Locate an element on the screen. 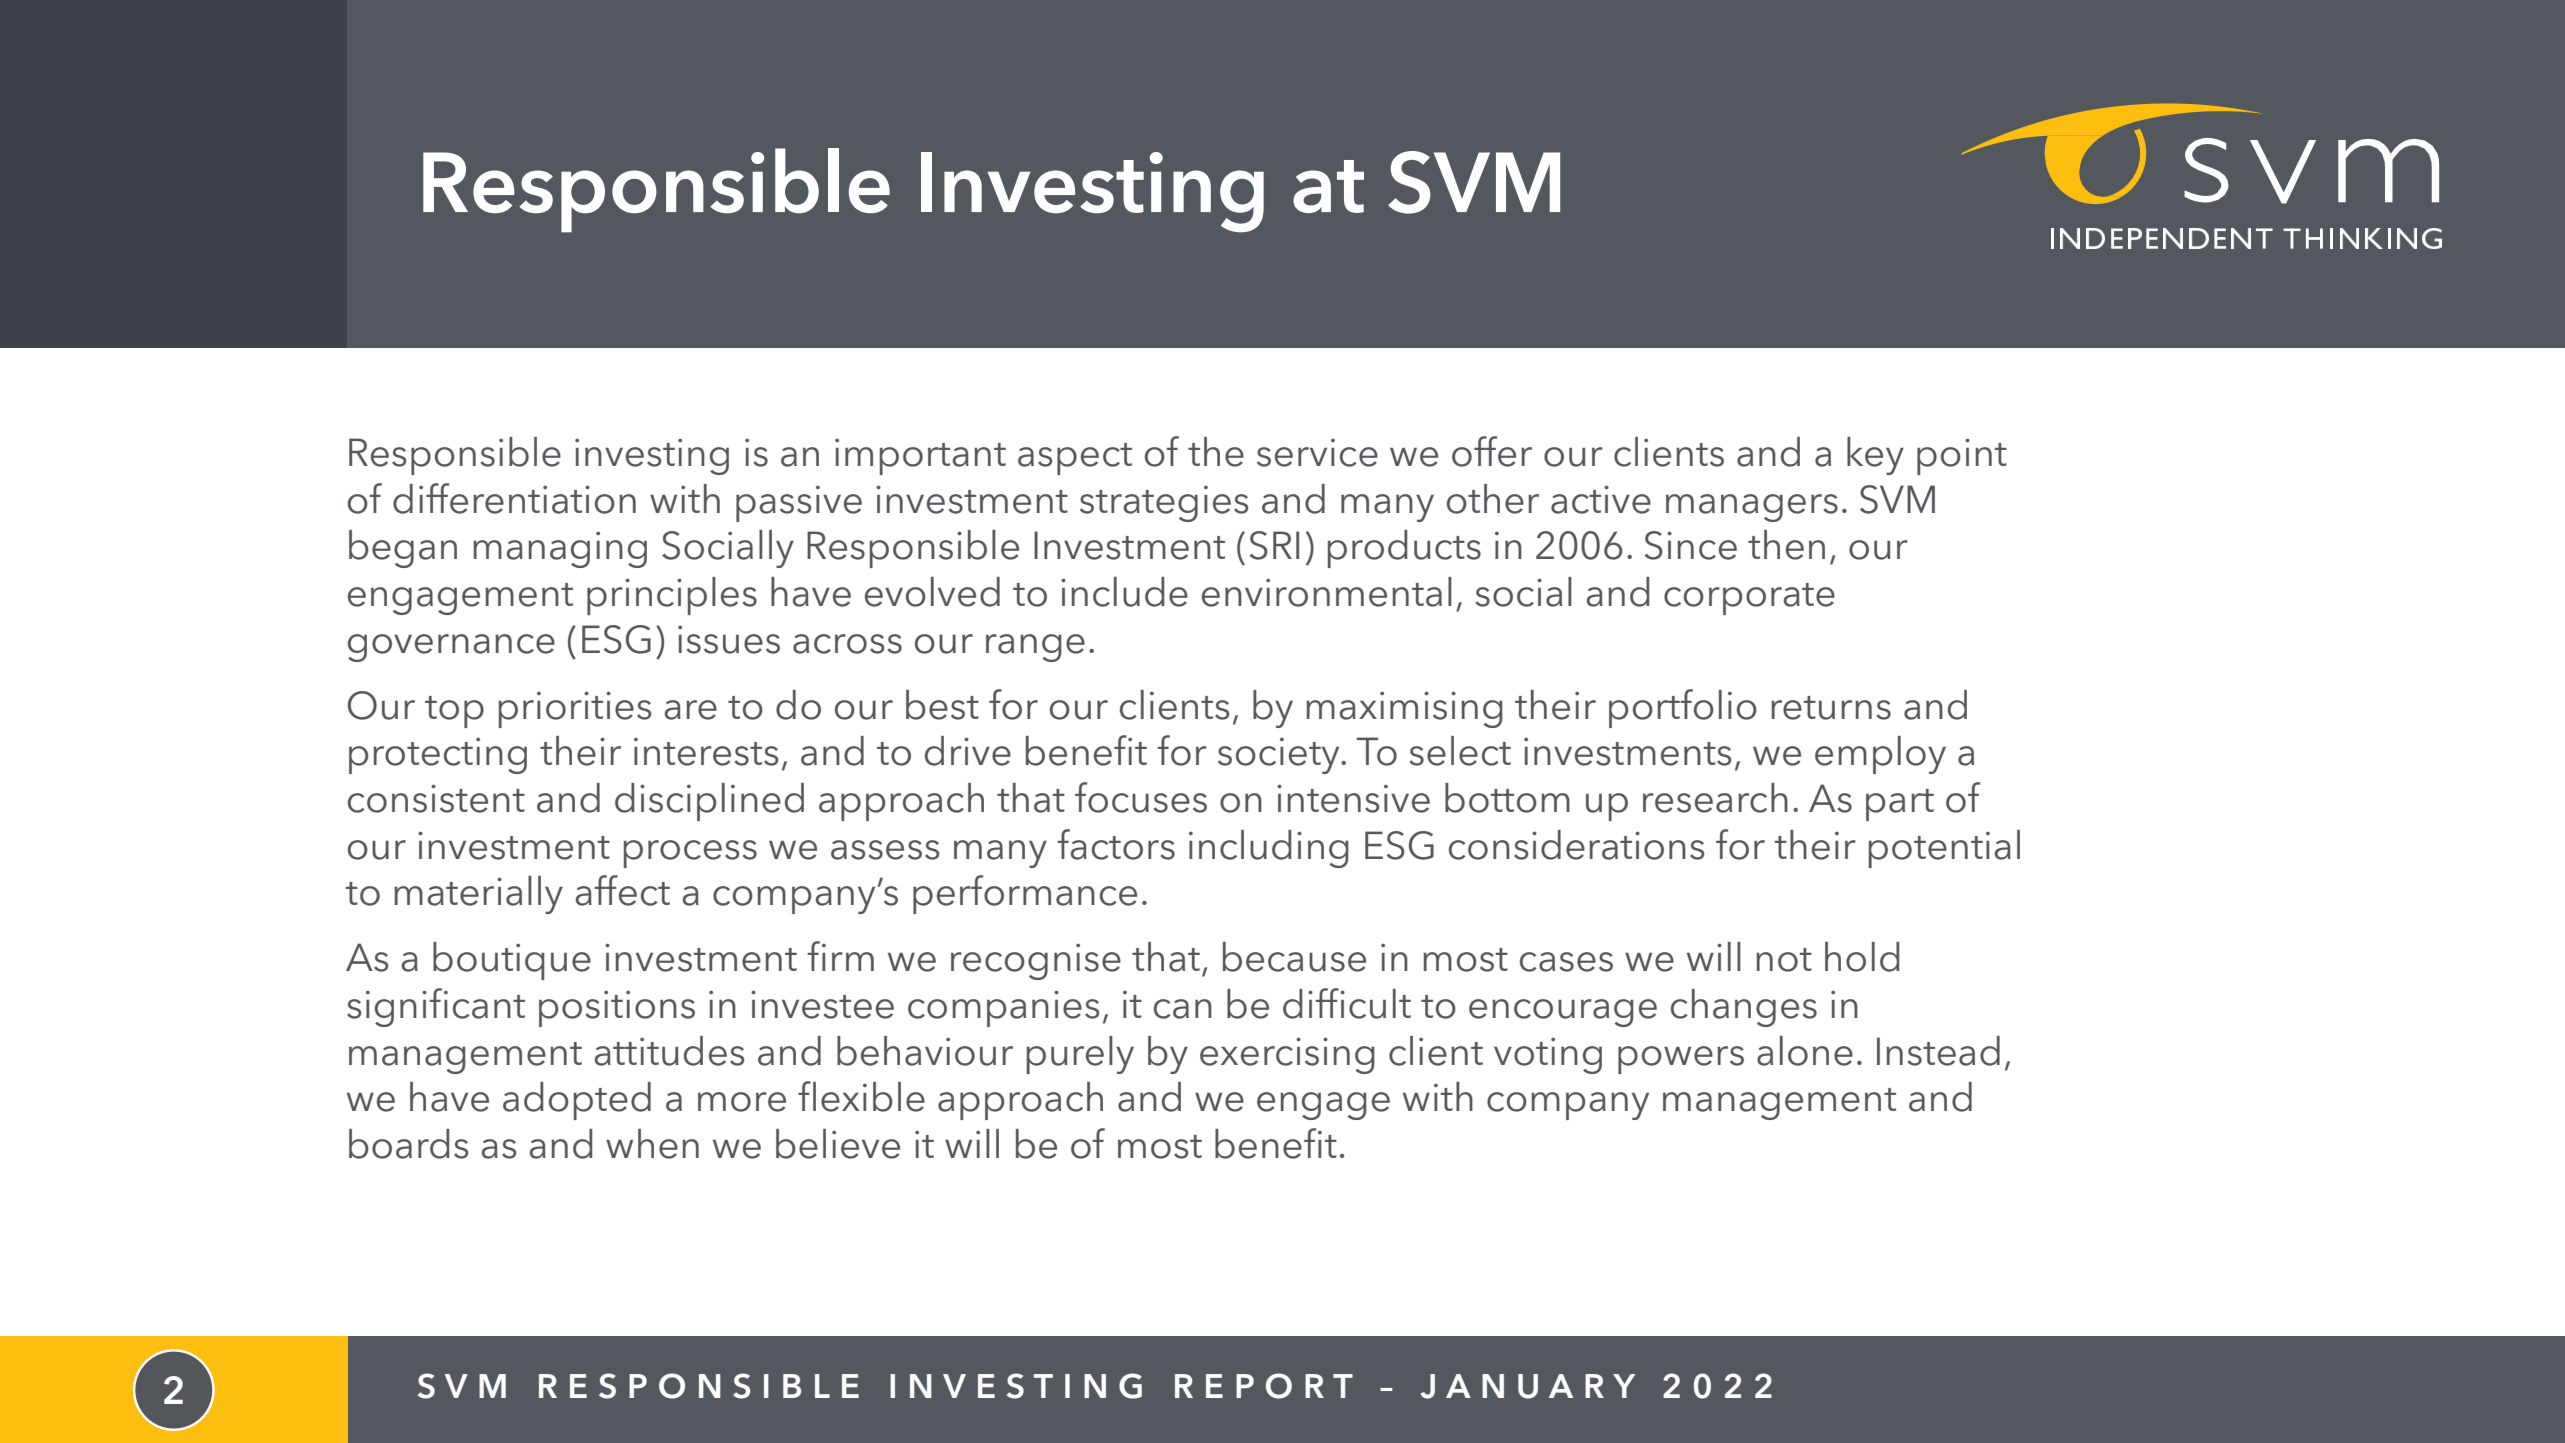 This screenshot has height=1443, width=2565. range is located at coordinates (1035, 648).
